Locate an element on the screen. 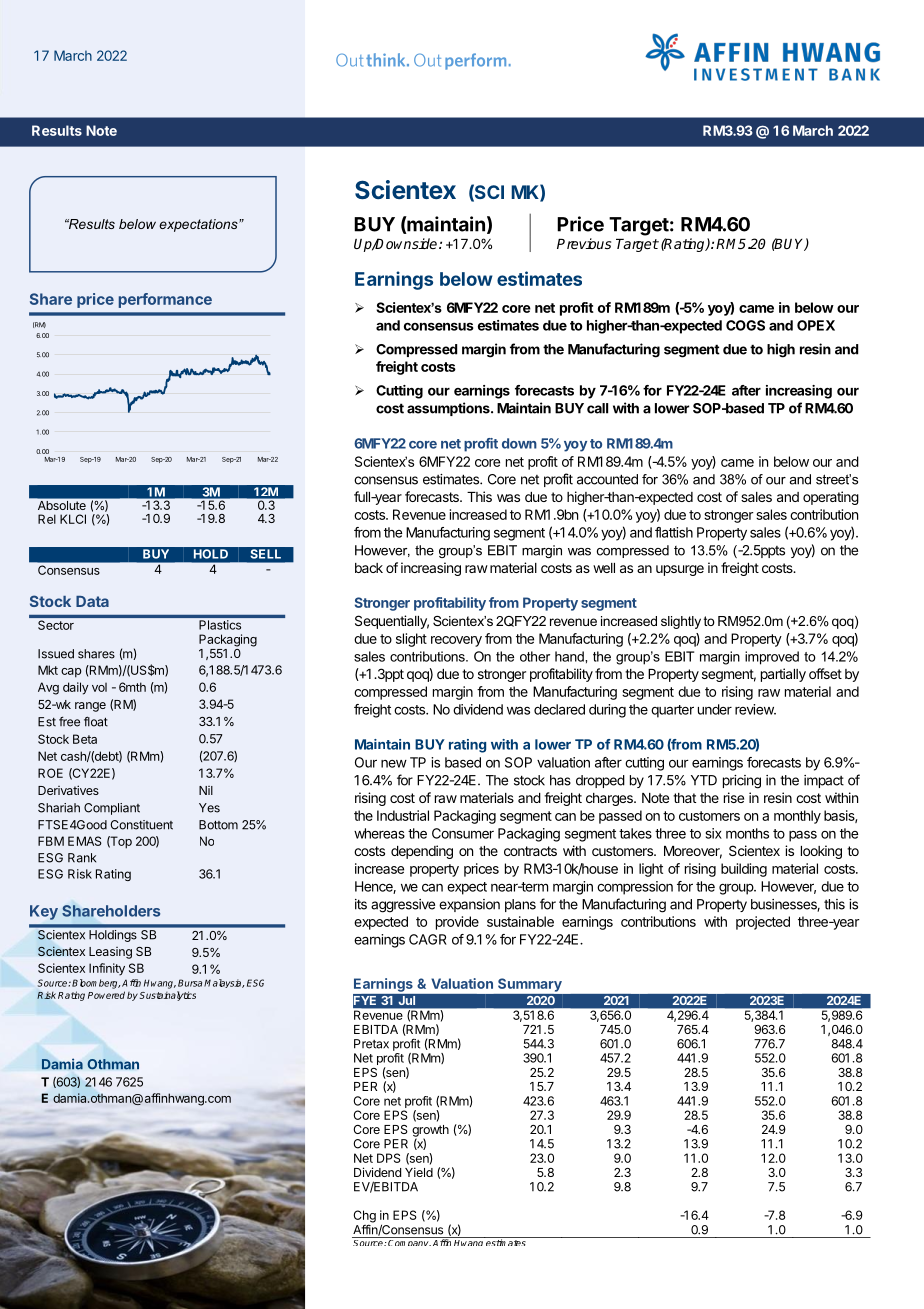  growth is located at coordinates (430, 1132).
